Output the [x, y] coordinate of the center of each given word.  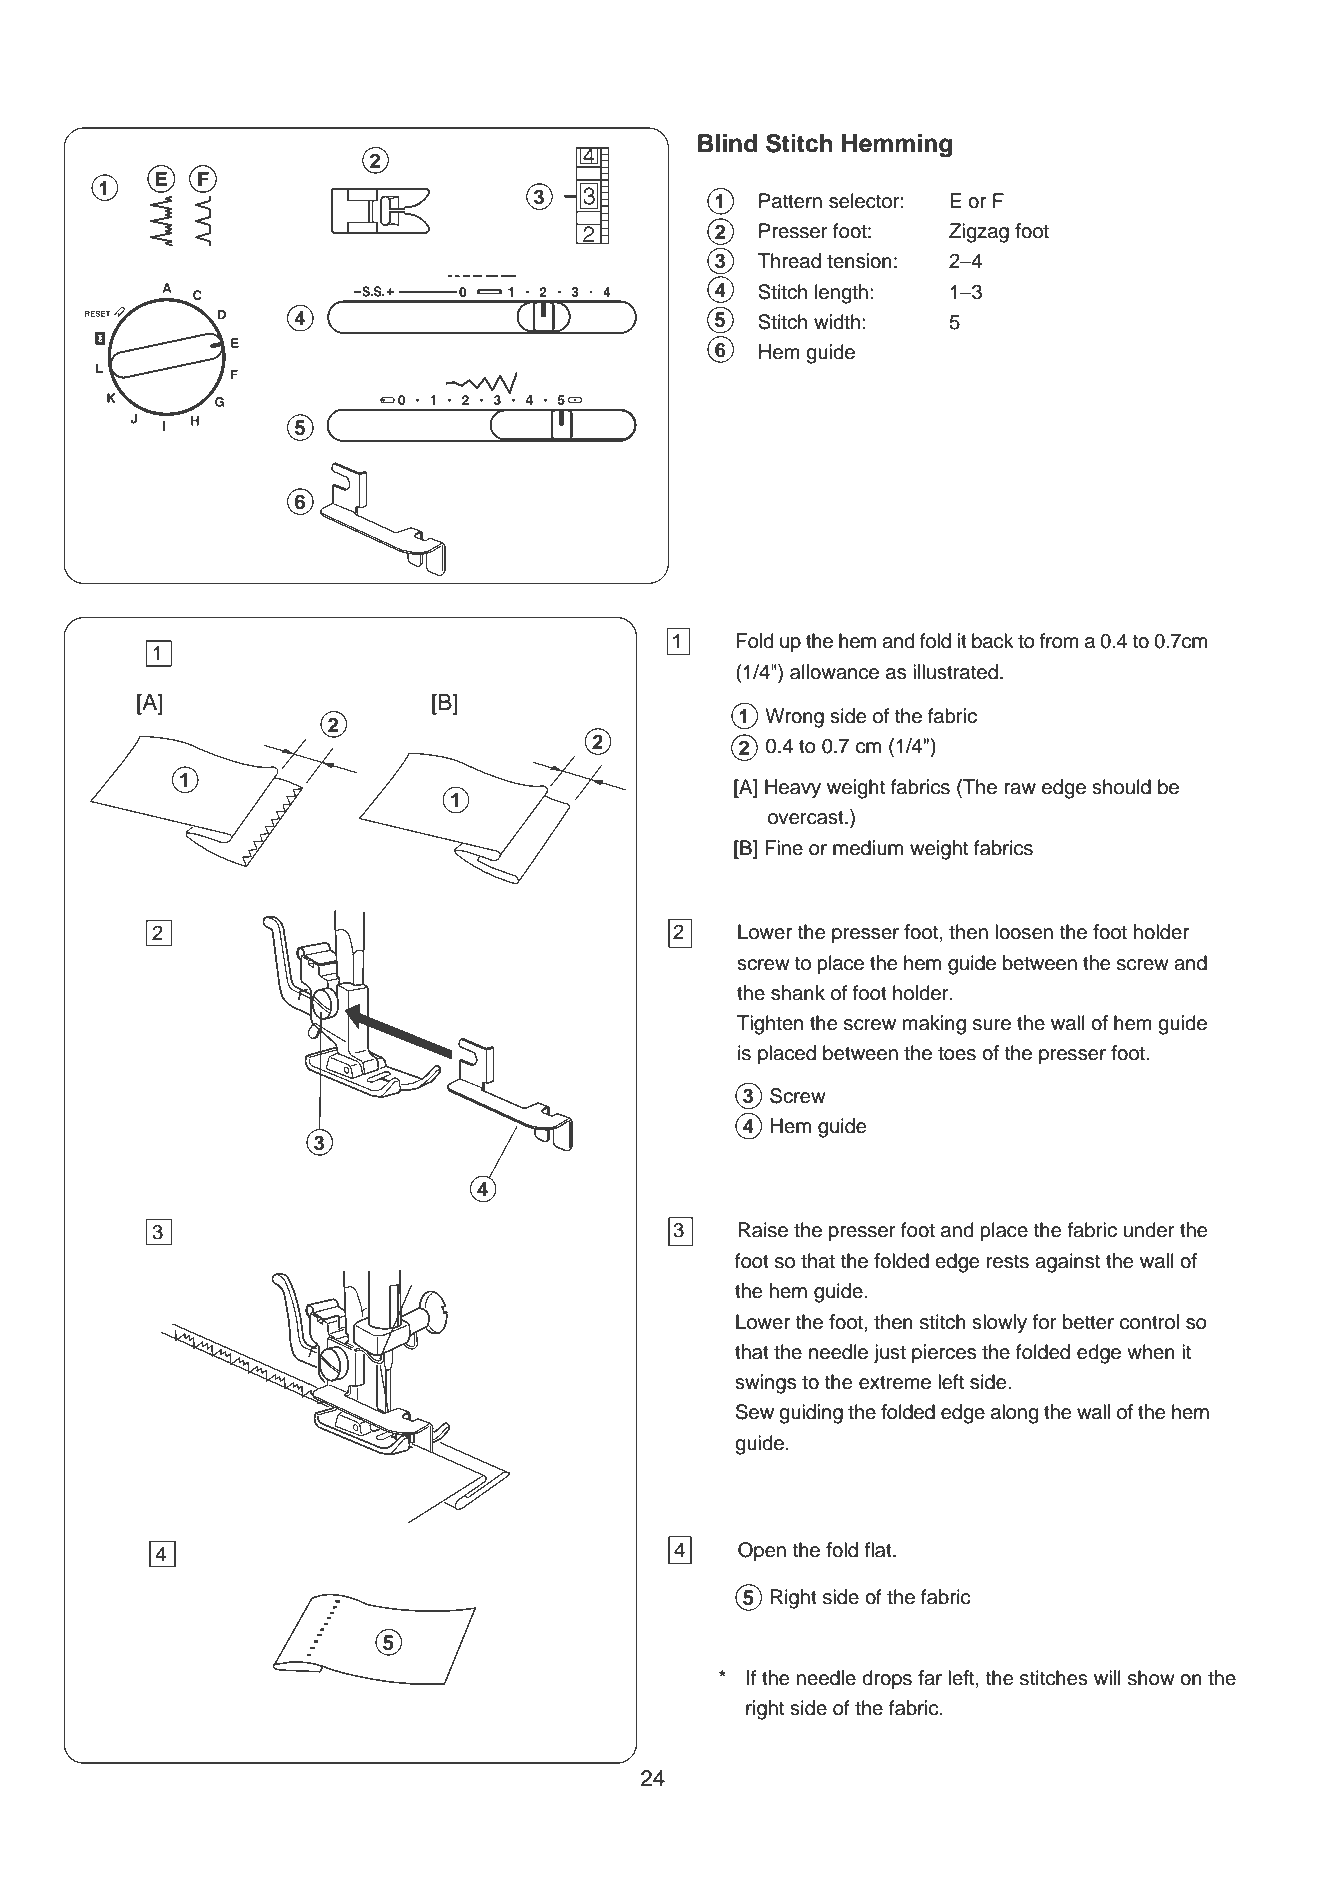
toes [957, 1053]
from [1059, 641]
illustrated [955, 672]
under [1149, 1230]
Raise [763, 1230]
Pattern [790, 201]
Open [762, 1552]
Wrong [794, 718]
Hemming [897, 146]
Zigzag [979, 233]
